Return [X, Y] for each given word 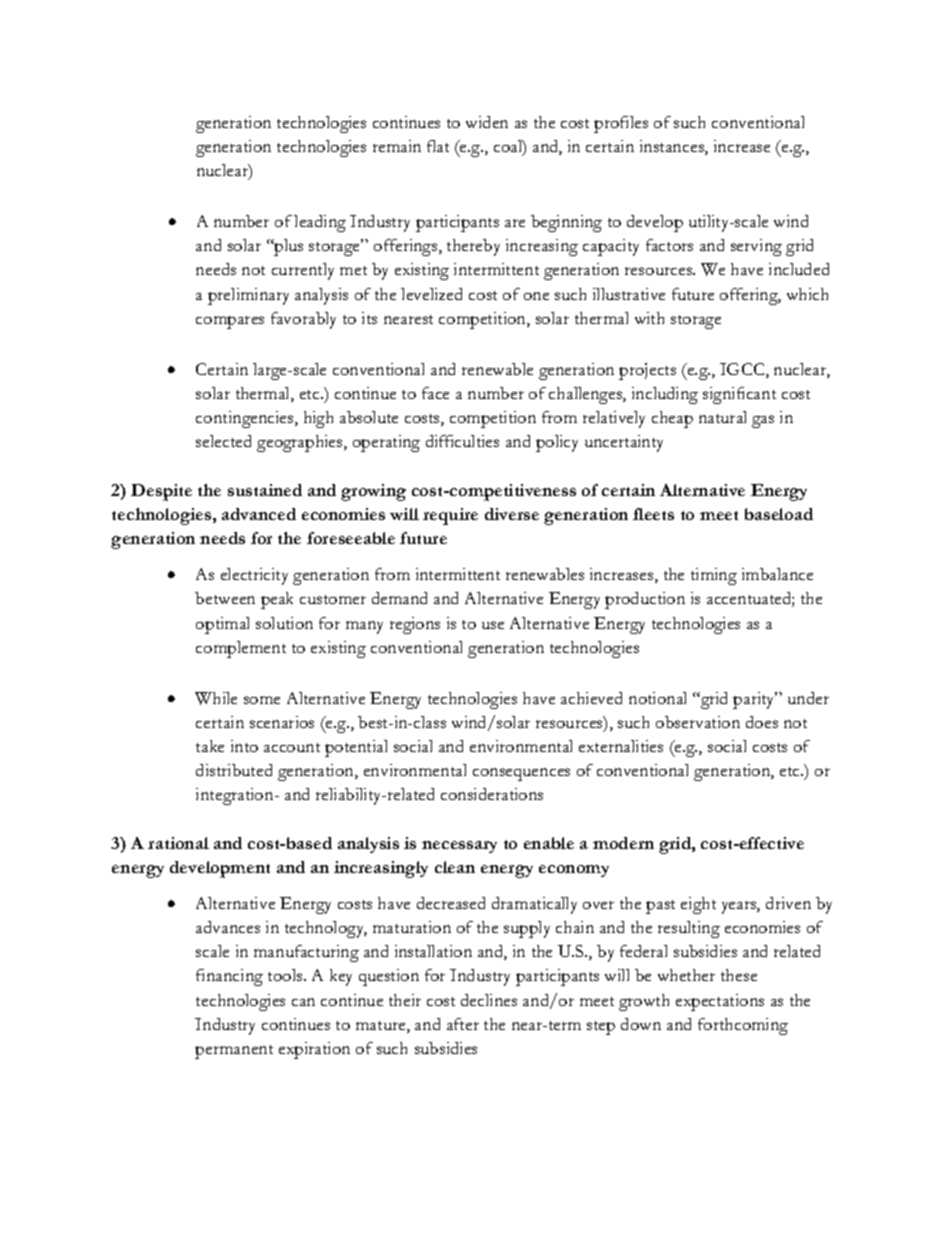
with [649, 318]
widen [487, 122]
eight [698, 905]
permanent [234, 1052]
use [493, 625]
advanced [259, 514]
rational [178, 843]
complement [241, 649]
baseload [779, 514]
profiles [621, 124]
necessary [459, 847]
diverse [512, 514]
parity [755, 700]
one [536, 296]
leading [320, 223]
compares [230, 322]
